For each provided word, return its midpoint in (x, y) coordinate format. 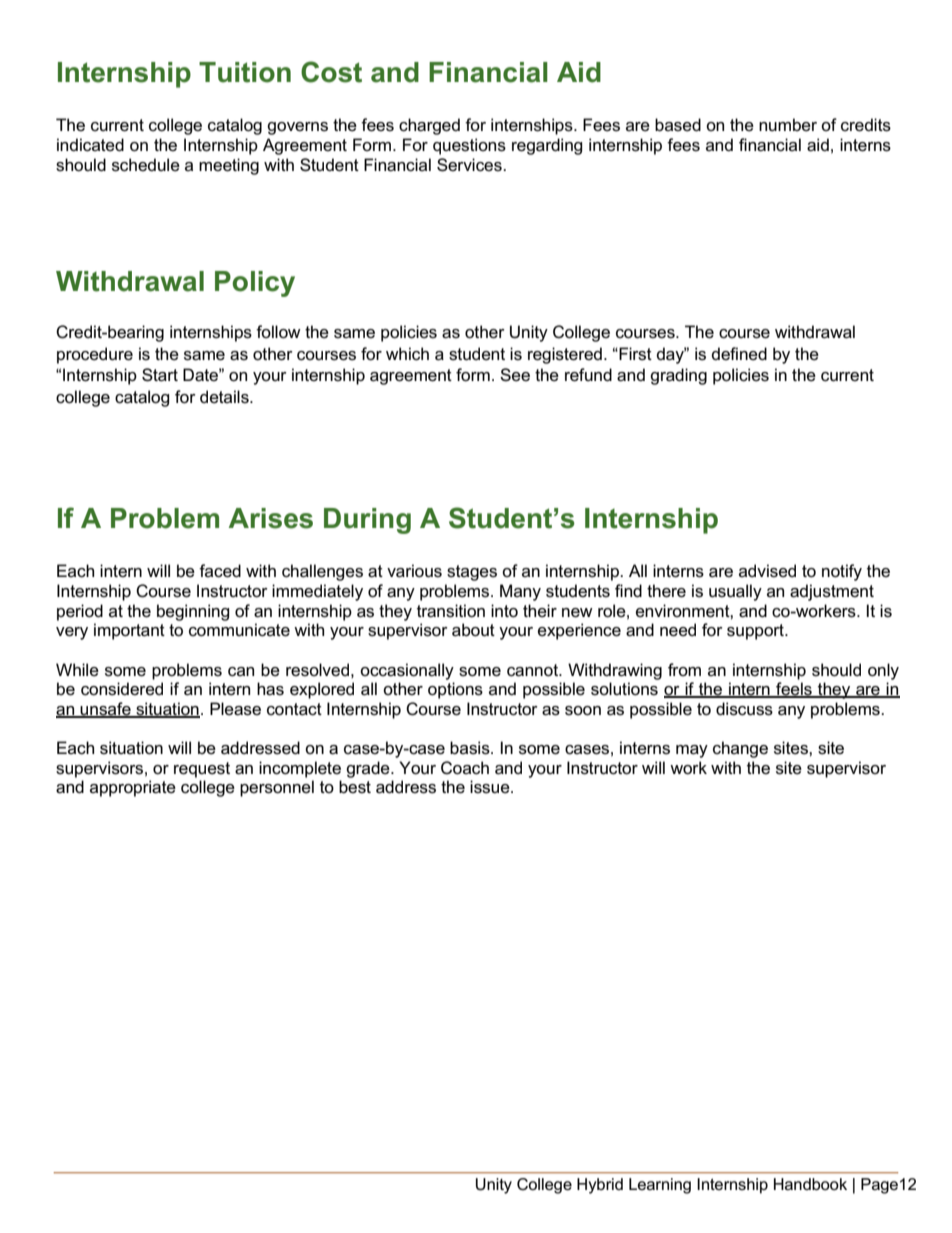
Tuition (245, 72)
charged (429, 126)
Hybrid (600, 1186)
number (788, 125)
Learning (660, 1186)
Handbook (810, 1184)
